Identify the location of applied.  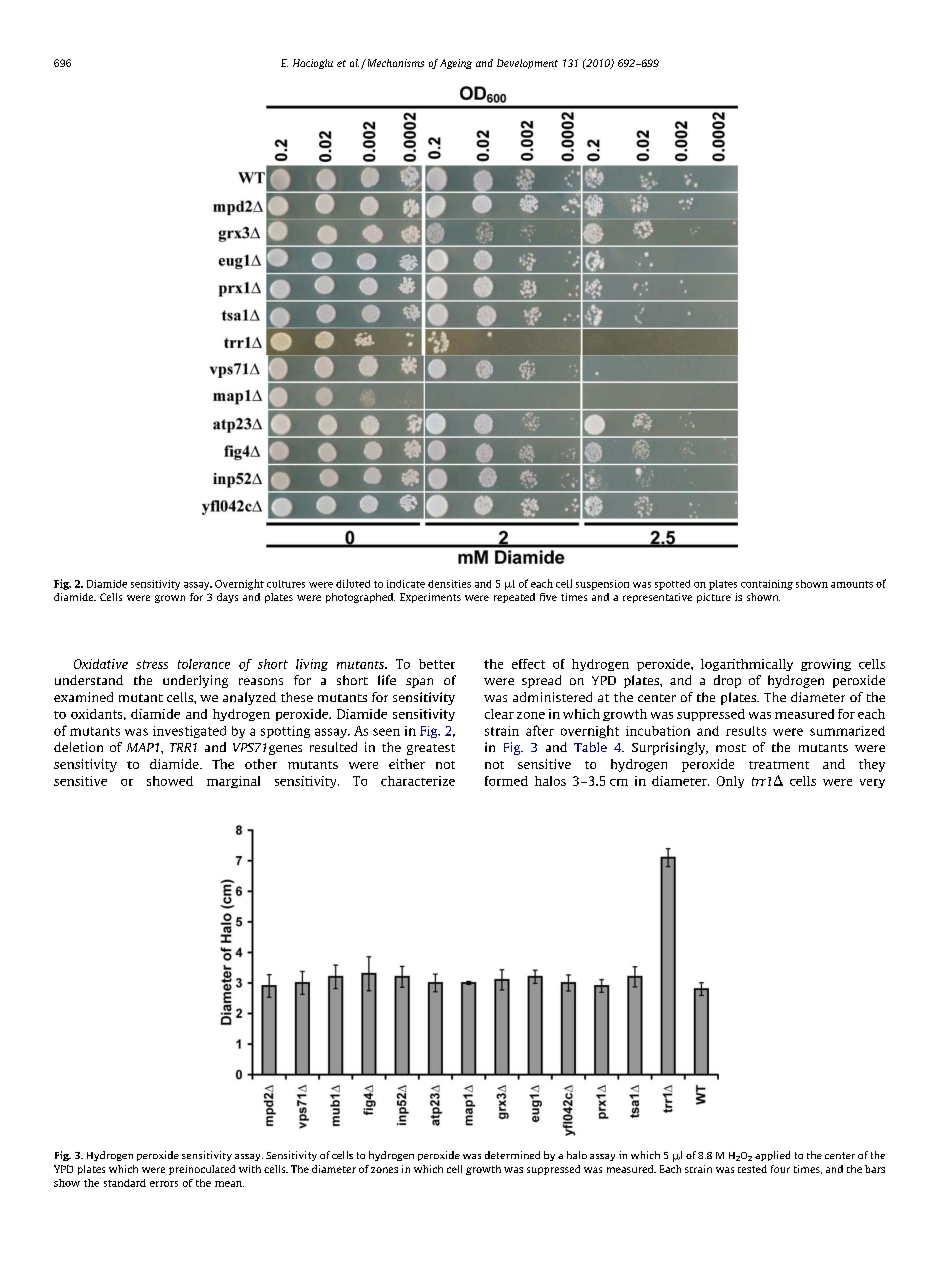
(772, 1156).
